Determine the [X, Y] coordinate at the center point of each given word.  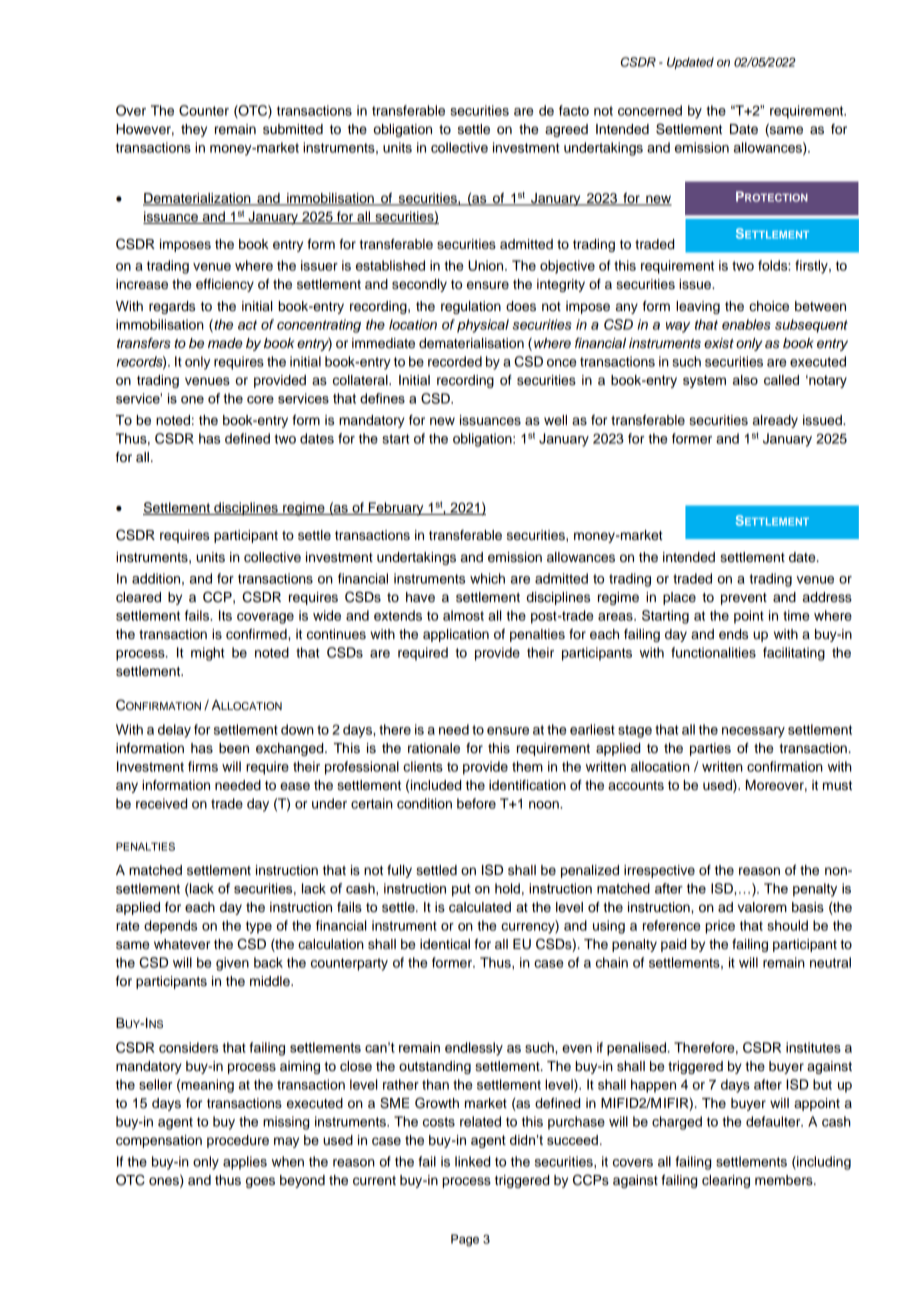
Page [465, 1240]
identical [445, 944]
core [260, 400]
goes [260, 1182]
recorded [455, 361]
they [194, 130]
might [207, 654]
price [720, 927]
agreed [566, 130]
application [456, 635]
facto [574, 110]
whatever [182, 944]
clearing [726, 1181]
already [775, 421]
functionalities [713, 652]
